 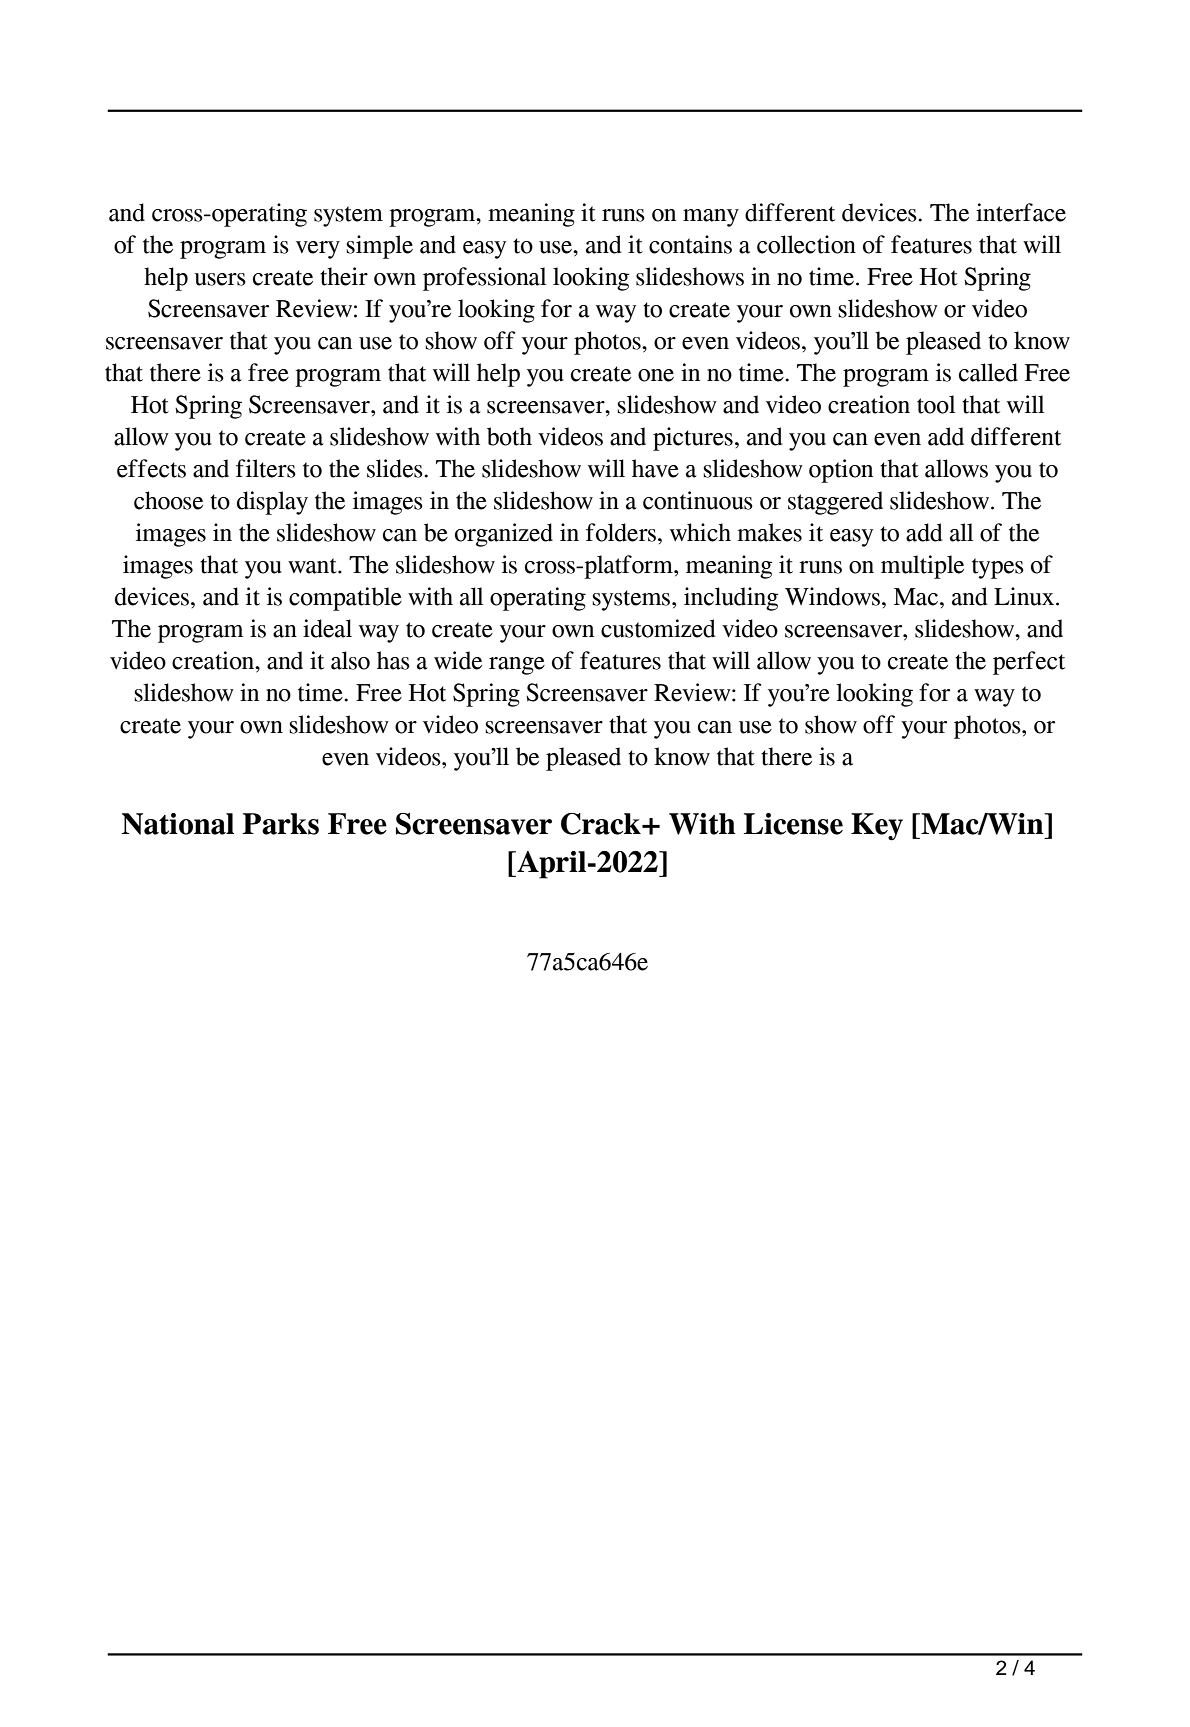 I want to click on display, so click(x=272, y=503).
